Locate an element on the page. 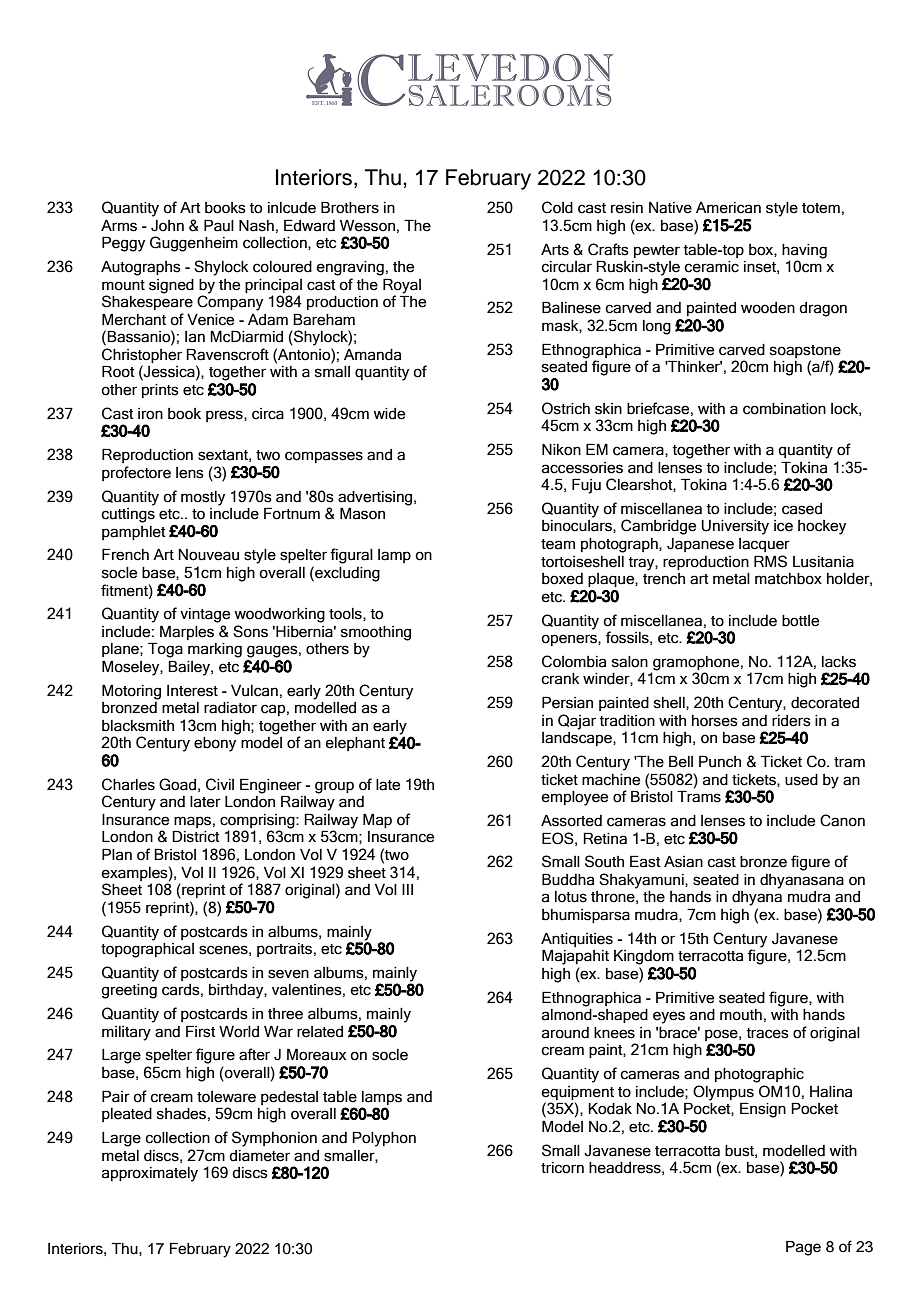 The width and height of the page is (924, 1308). mouth is located at coordinates (741, 1015).
